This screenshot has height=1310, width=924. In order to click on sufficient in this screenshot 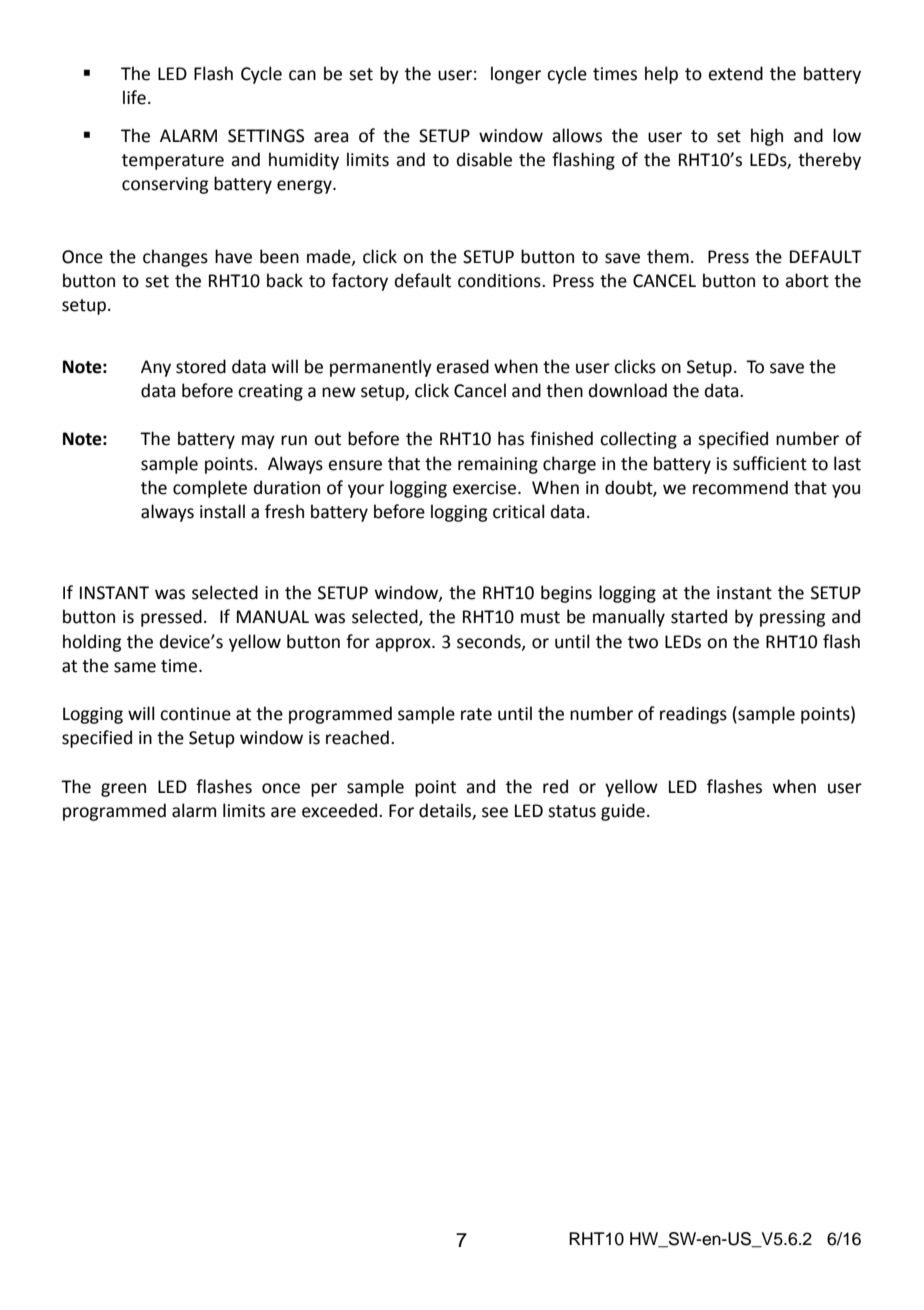, I will do `click(770, 463)`.
